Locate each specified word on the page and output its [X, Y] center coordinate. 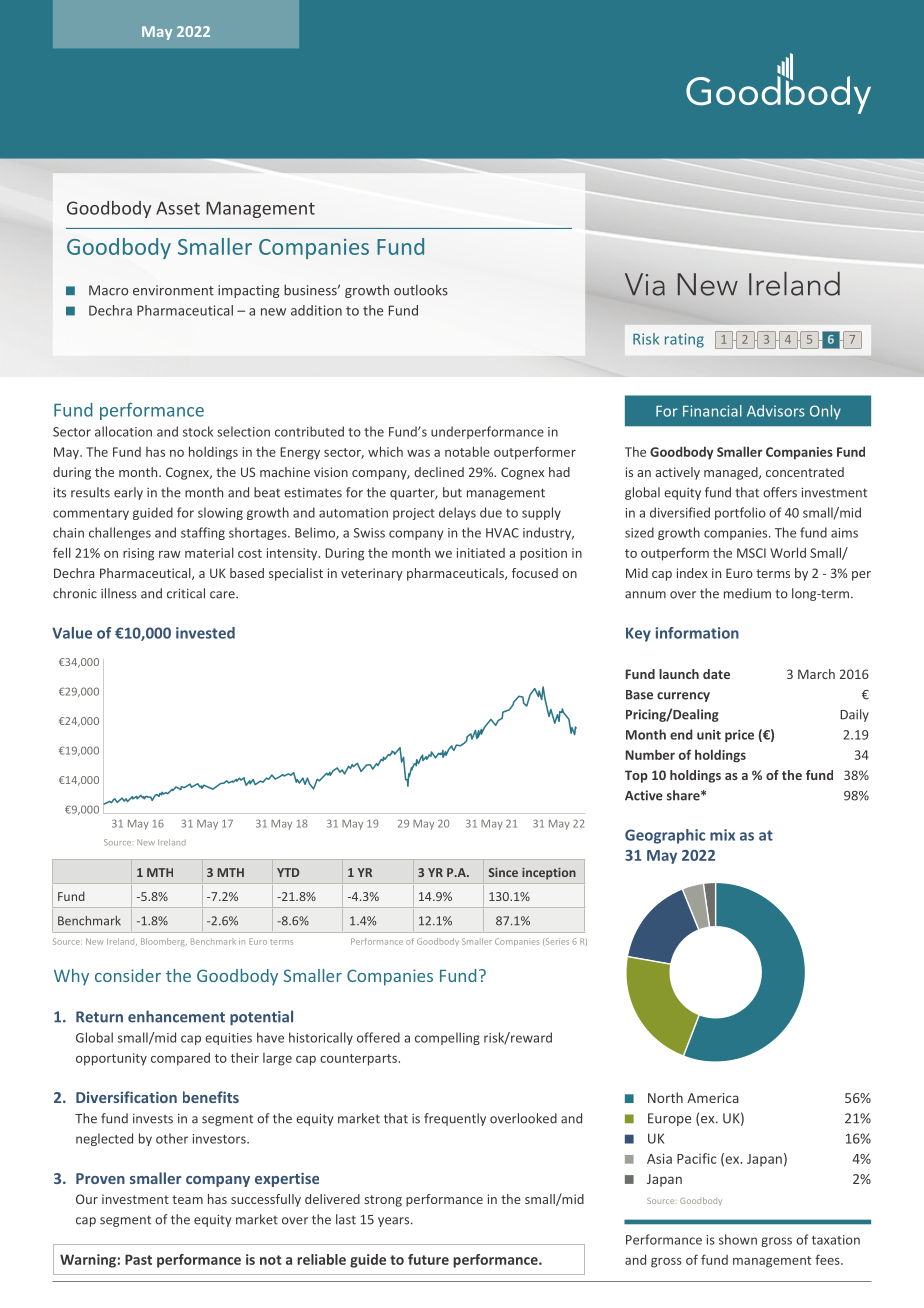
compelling [447, 1038]
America [713, 1098]
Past [138, 1259]
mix [722, 835]
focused [535, 573]
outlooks [421, 290]
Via [645, 284]
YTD [288, 872]
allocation [123, 431]
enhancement [176, 1016]
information [697, 633]
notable [467, 451]
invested [205, 633]
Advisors [776, 411]
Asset [178, 208]
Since [503, 872]
